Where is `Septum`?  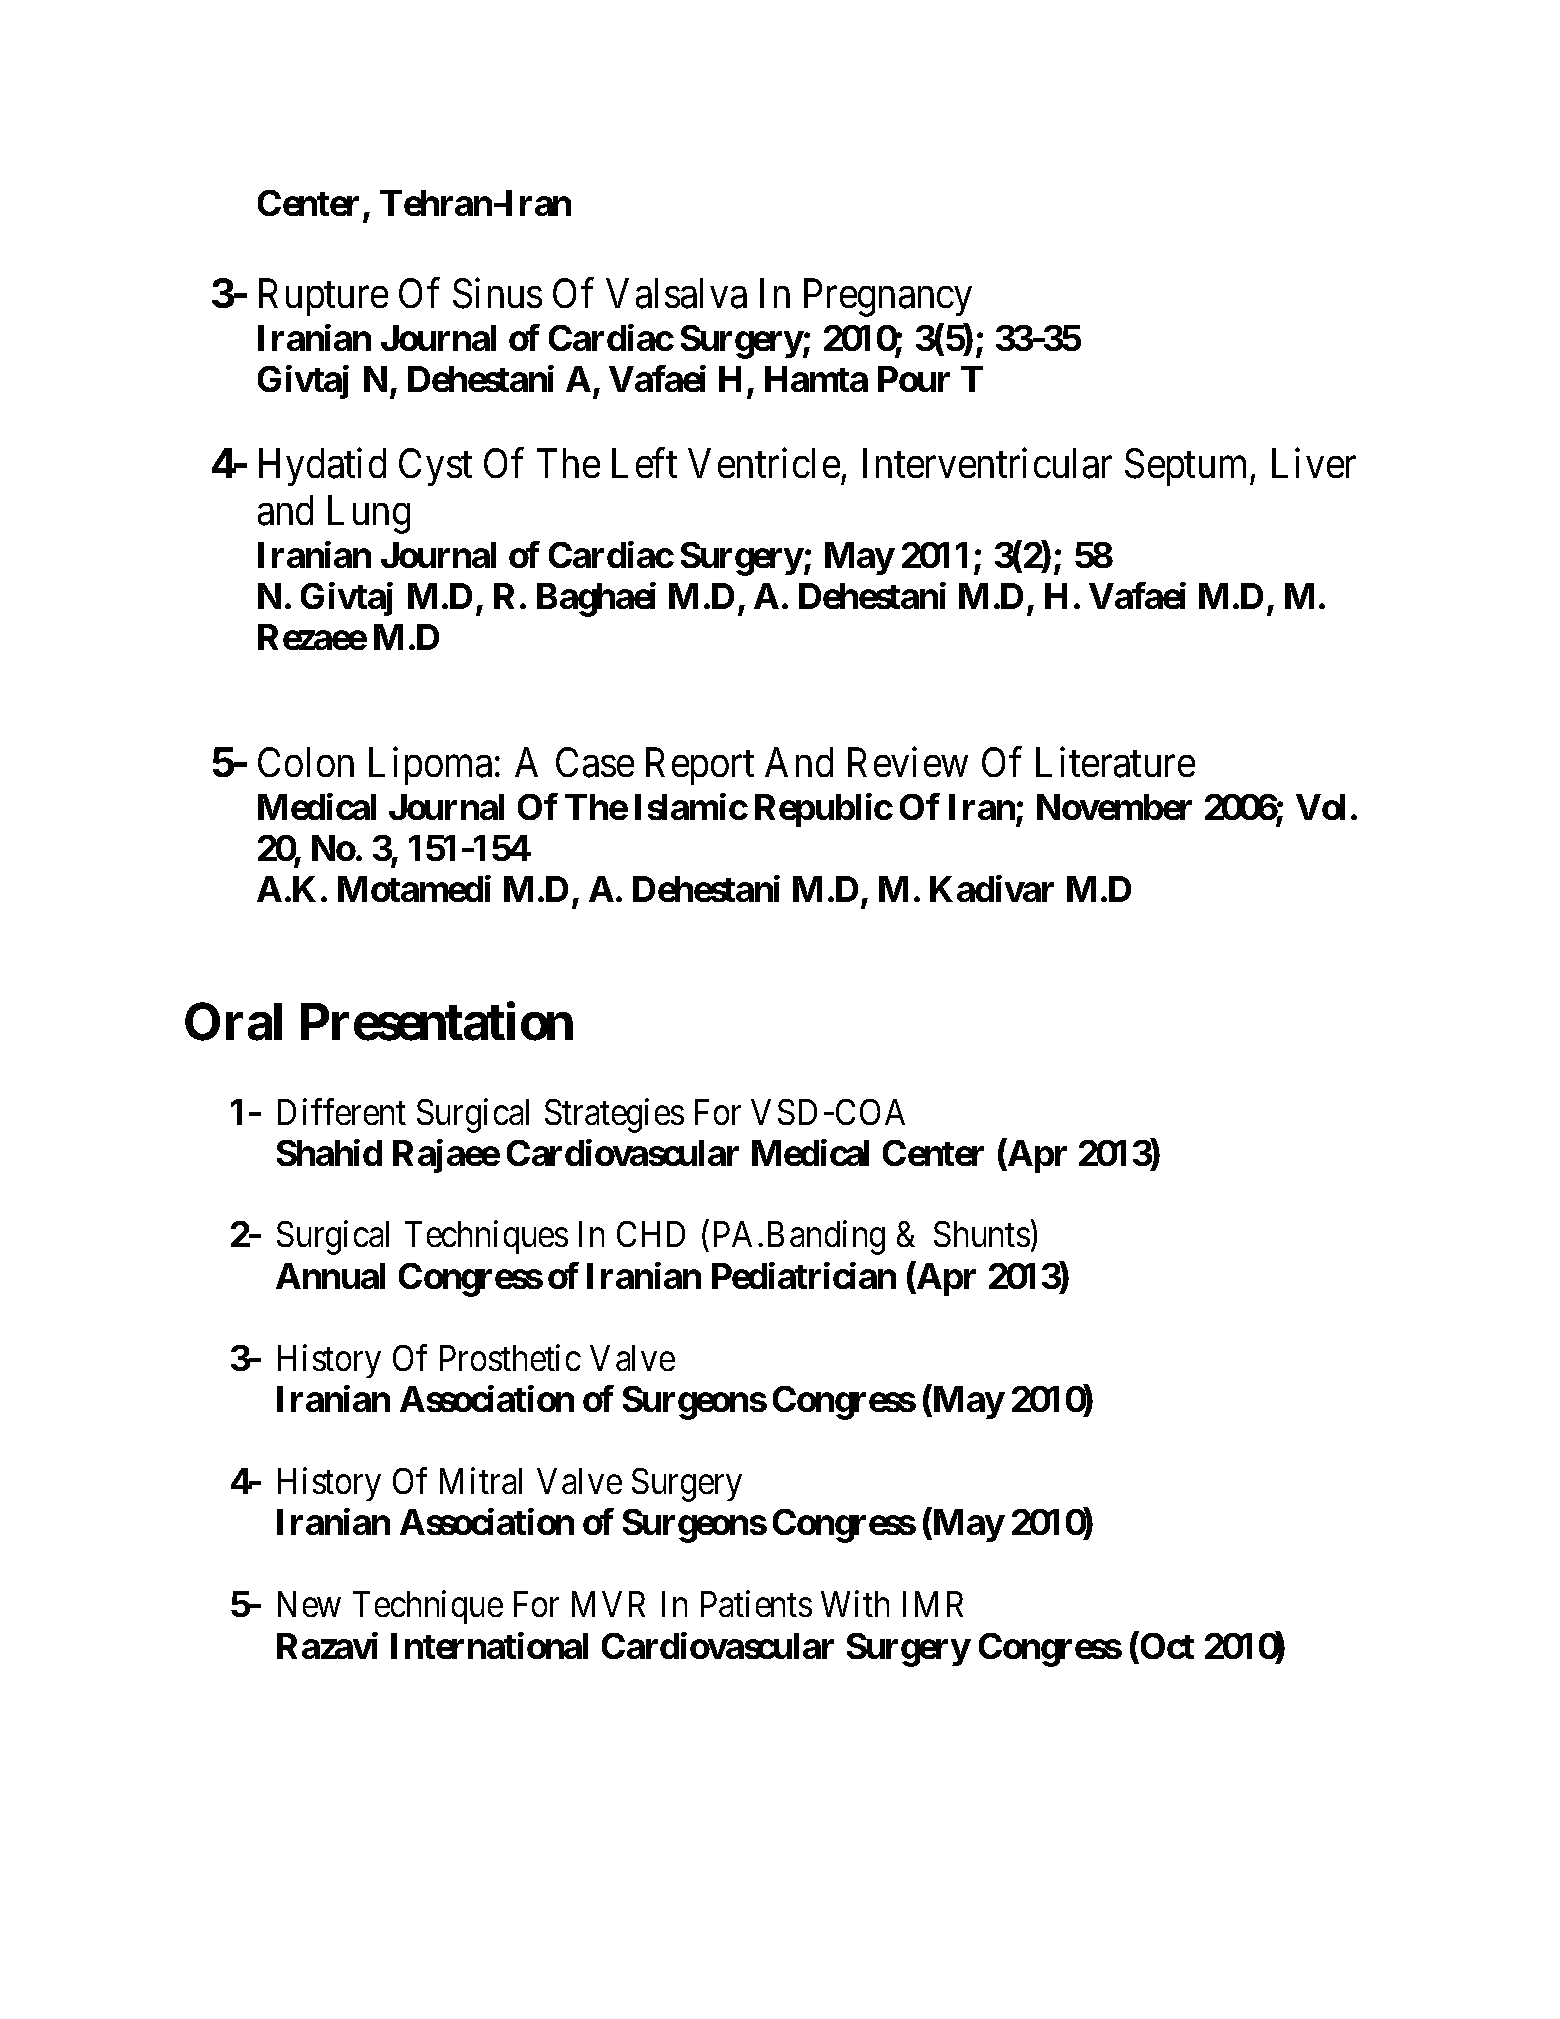
Septum is located at coordinates (1188, 467).
